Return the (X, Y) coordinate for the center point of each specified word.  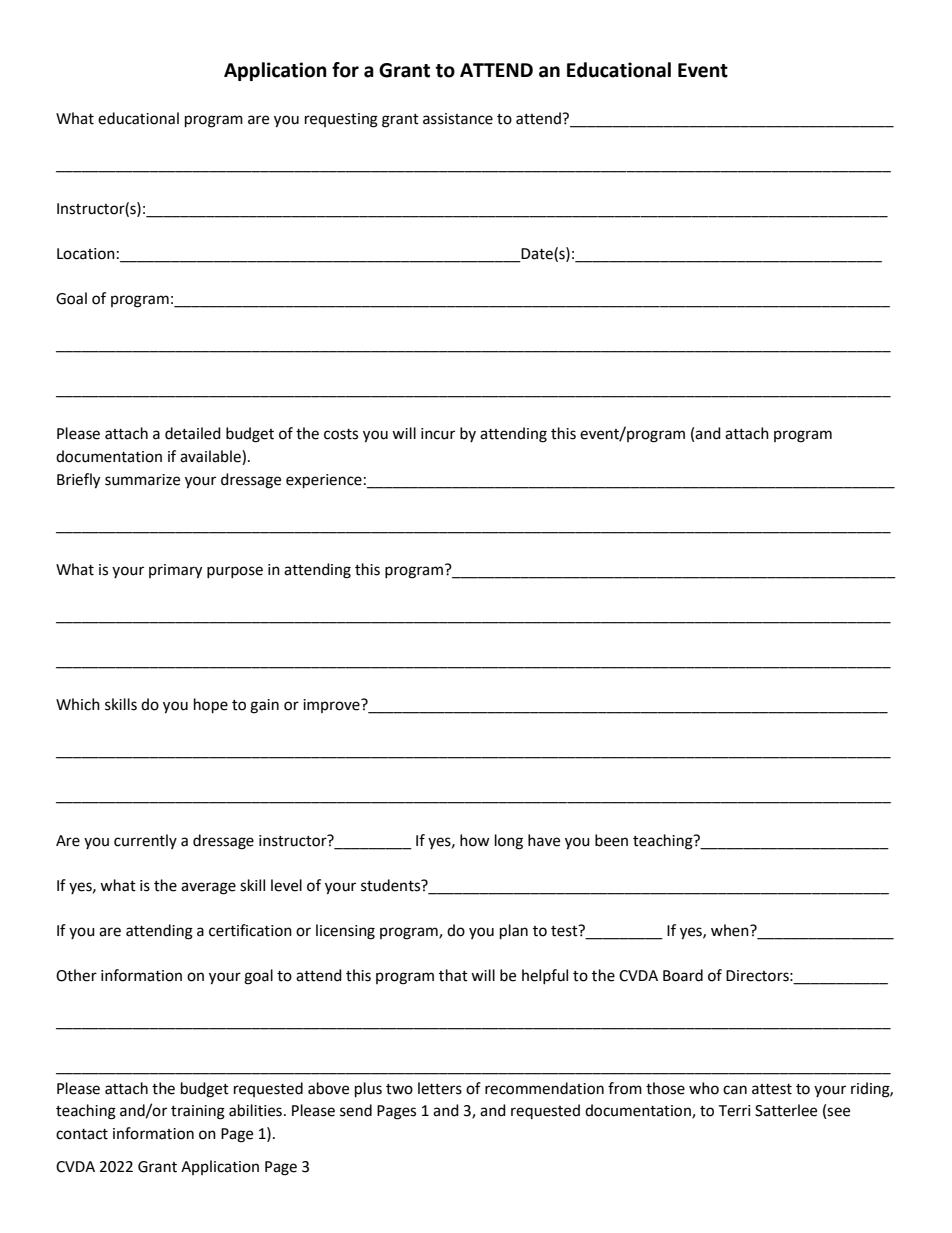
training (198, 1112)
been (611, 840)
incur (438, 434)
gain (264, 706)
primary (175, 571)
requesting (341, 120)
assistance (458, 119)
